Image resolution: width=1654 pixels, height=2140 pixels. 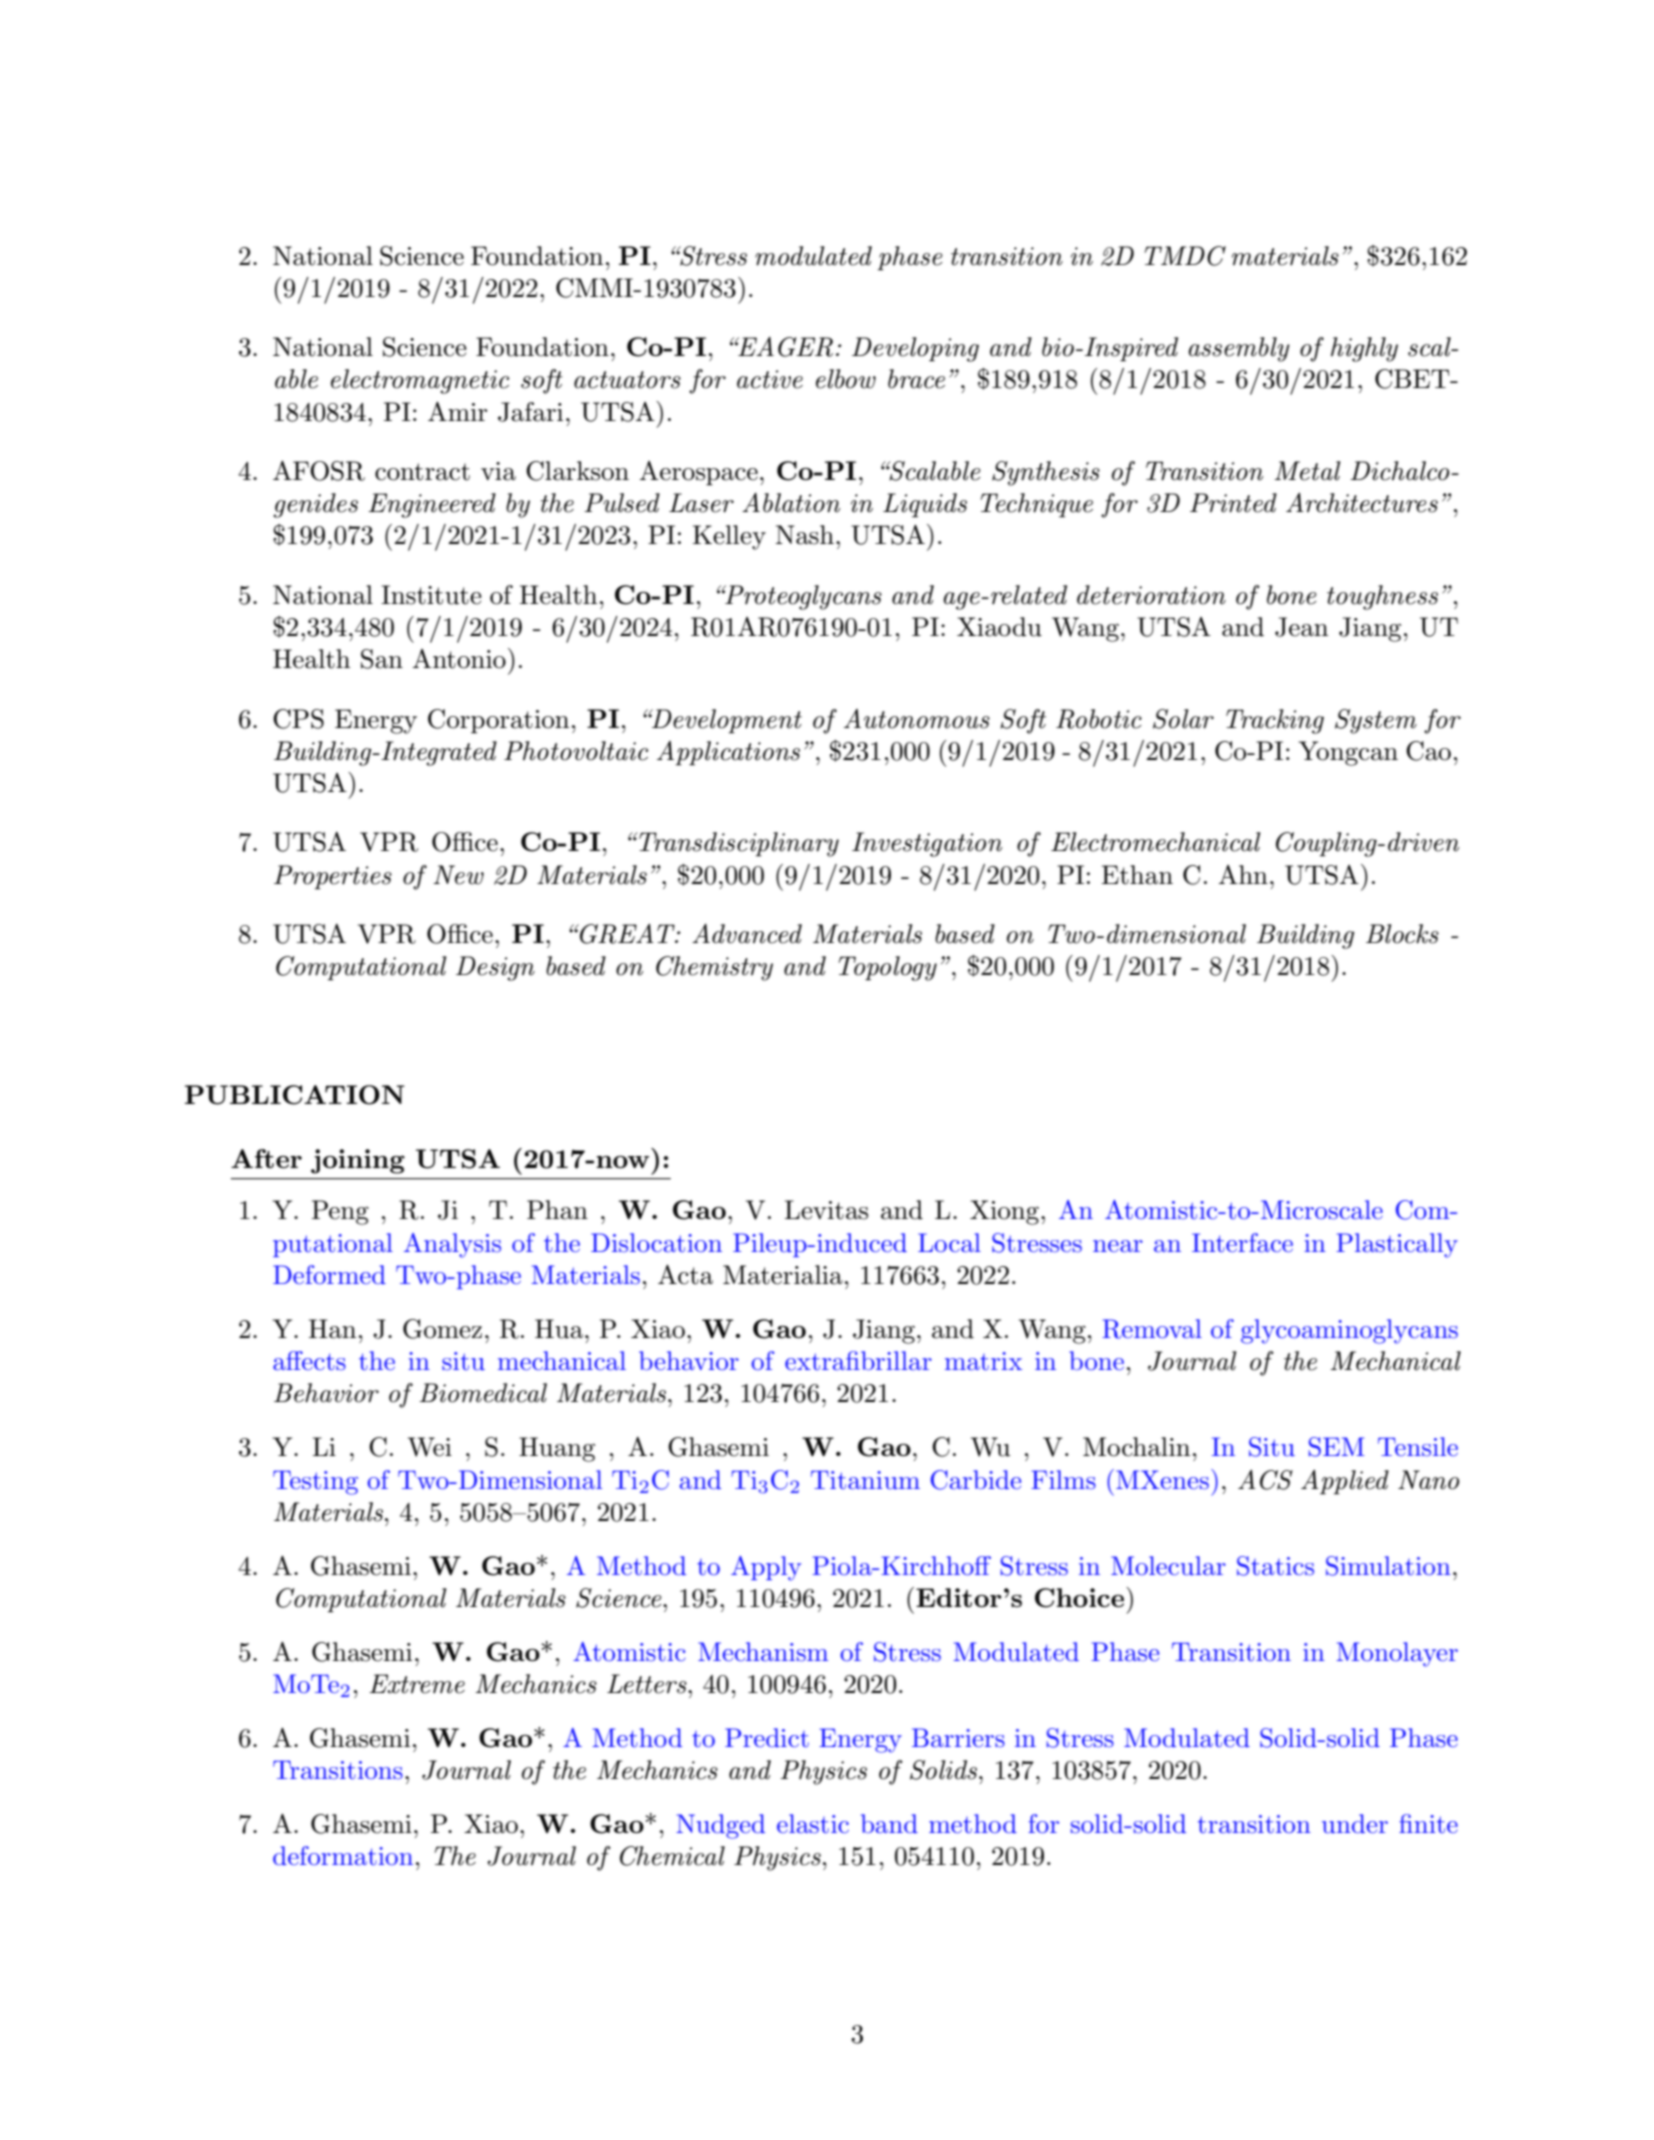 I want to click on deformation, so click(x=343, y=1856).
